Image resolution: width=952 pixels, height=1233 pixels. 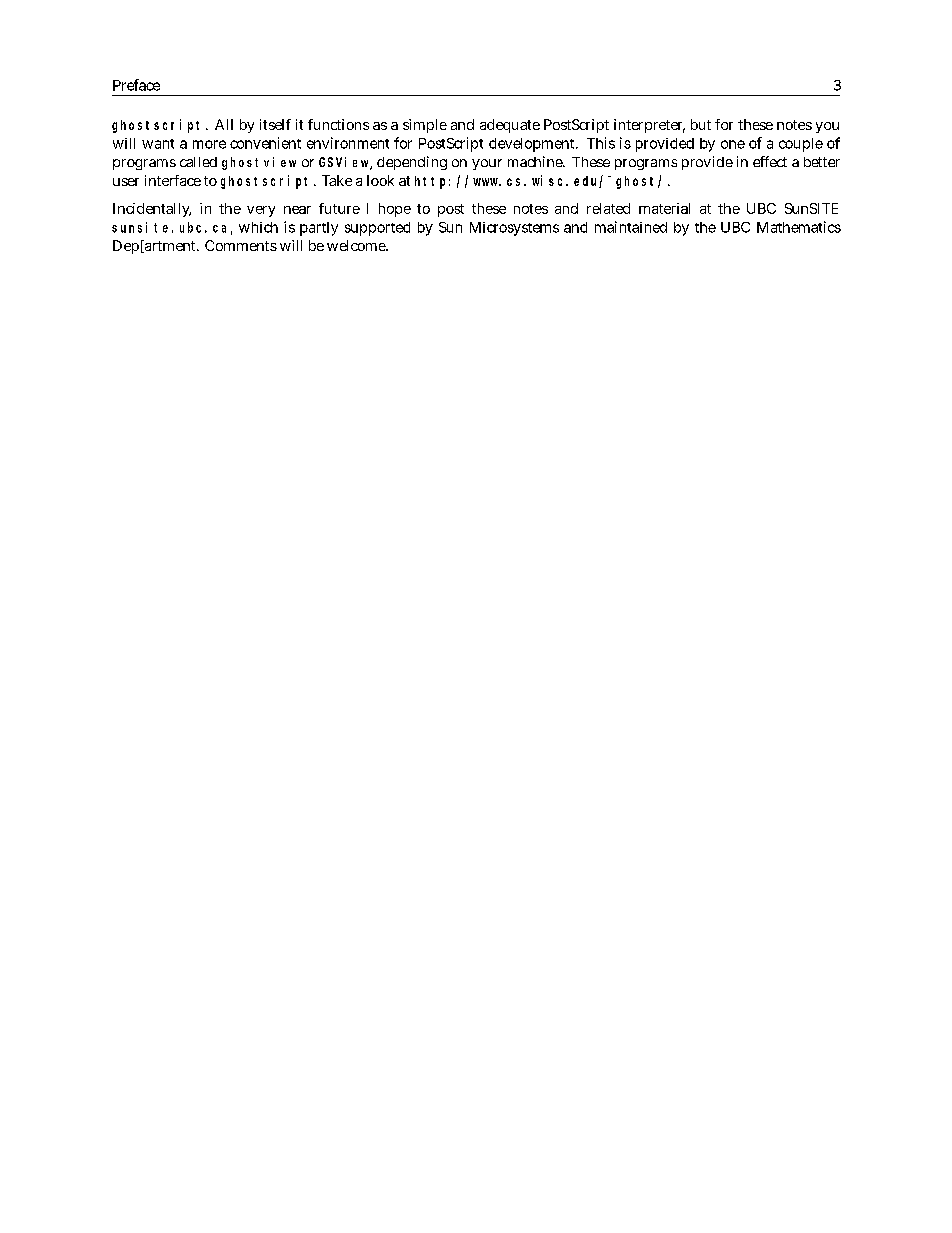 I want to click on material, so click(x=664, y=208).
